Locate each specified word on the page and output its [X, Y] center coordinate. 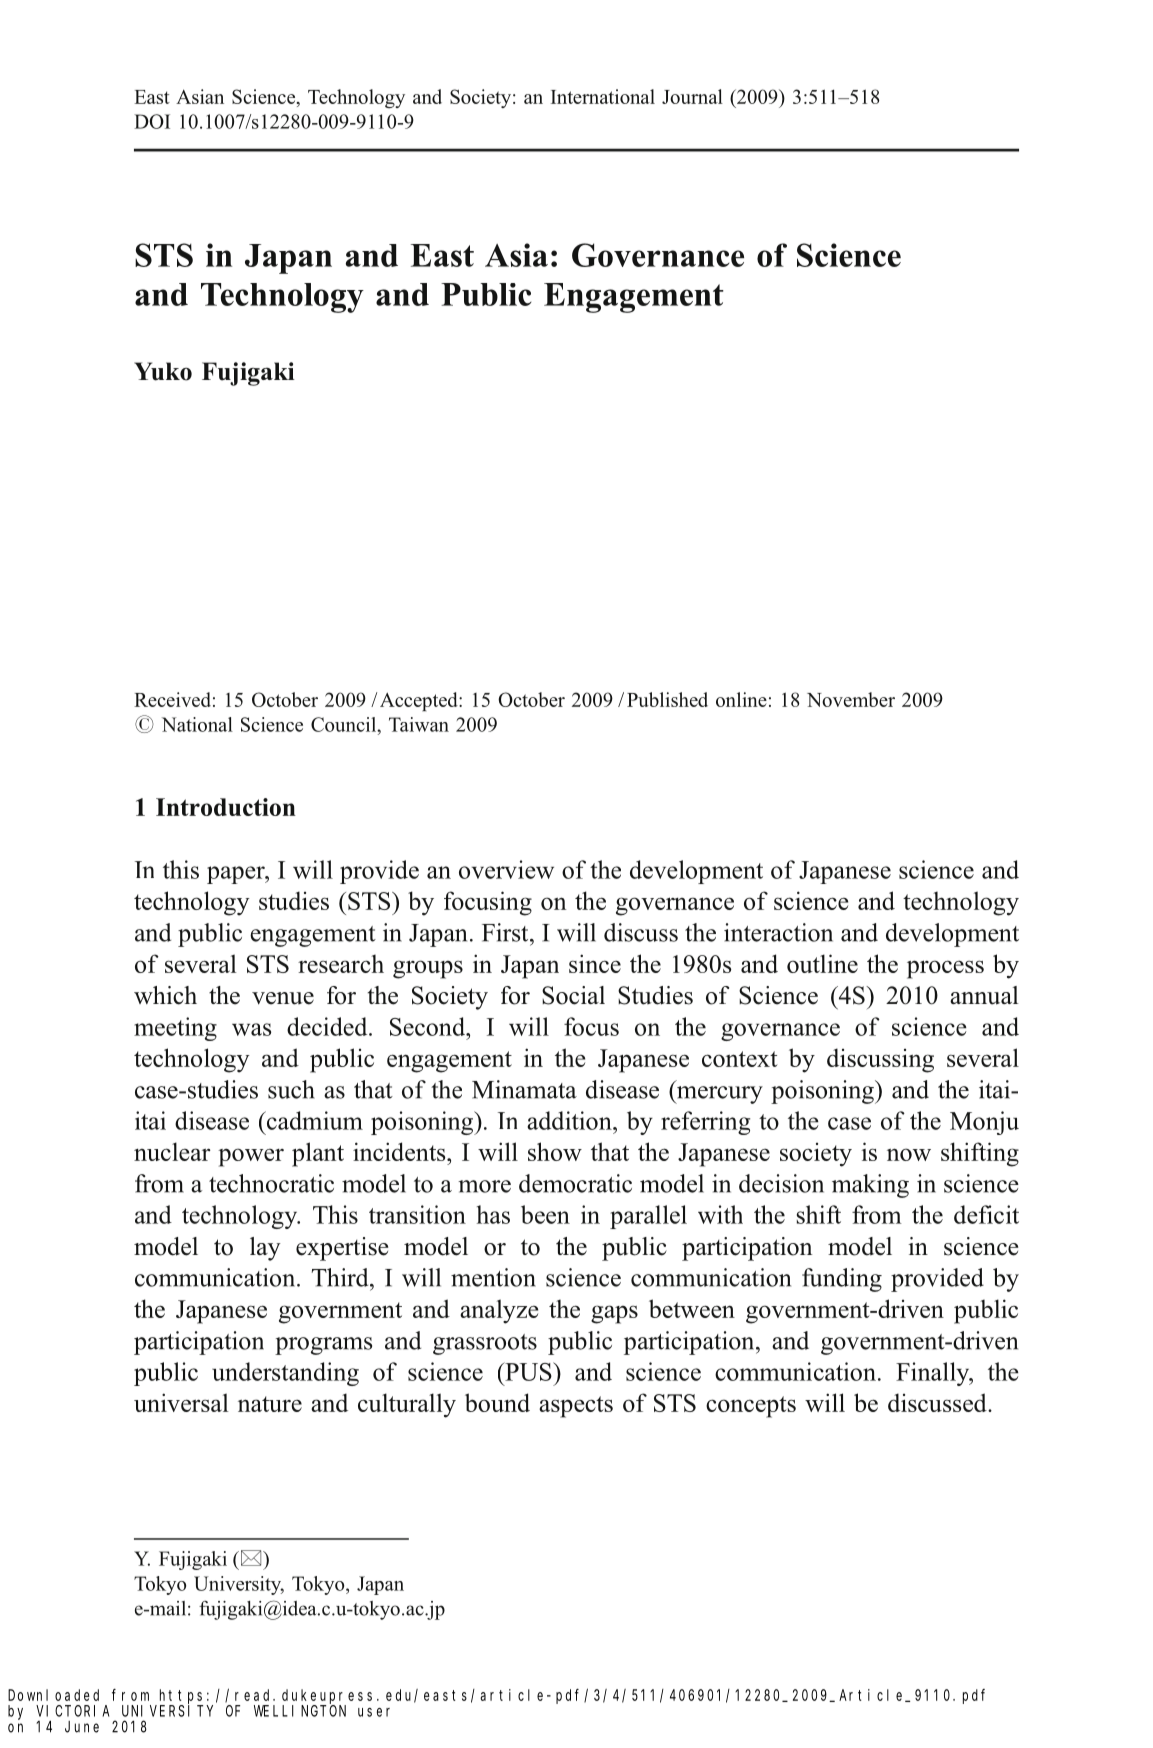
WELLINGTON [300, 1711]
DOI [152, 121]
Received [172, 699]
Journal [692, 96]
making [870, 1186]
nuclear [172, 1151]
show [555, 1151]
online [741, 699]
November [851, 699]
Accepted [420, 701]
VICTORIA [72, 1711]
